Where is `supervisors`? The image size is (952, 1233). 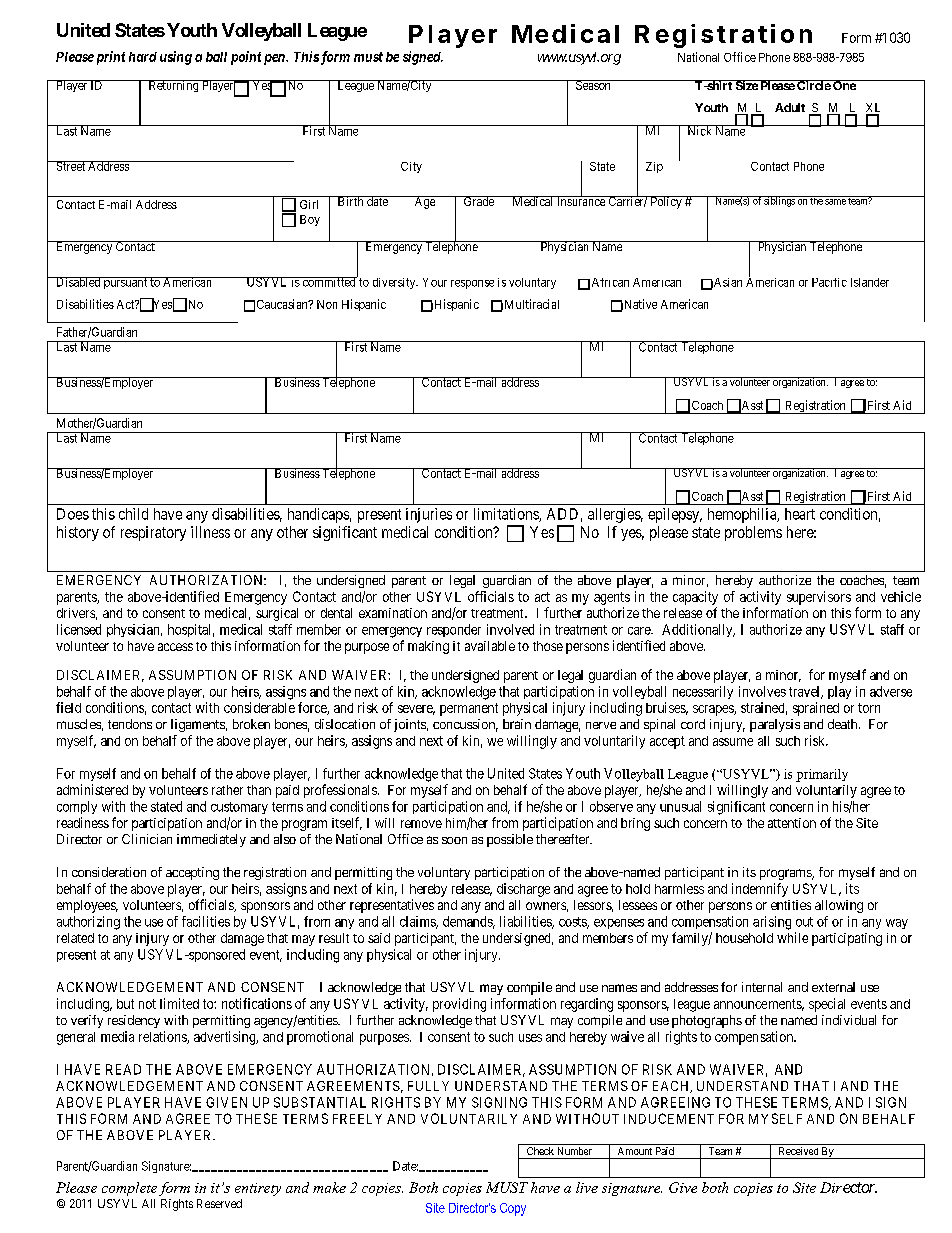 supervisors is located at coordinates (819, 598).
